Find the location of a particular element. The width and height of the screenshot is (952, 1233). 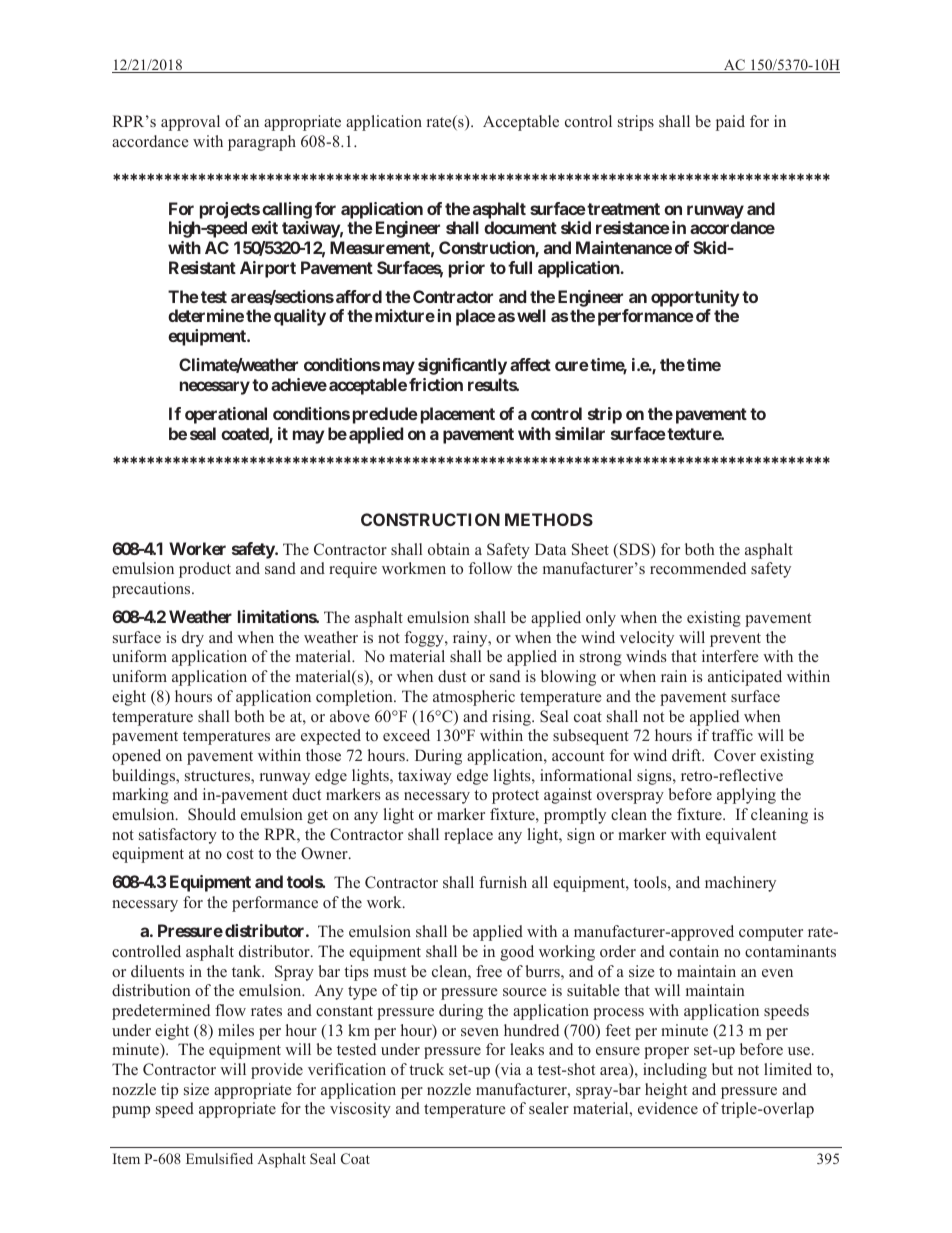

paid is located at coordinates (730, 123).
